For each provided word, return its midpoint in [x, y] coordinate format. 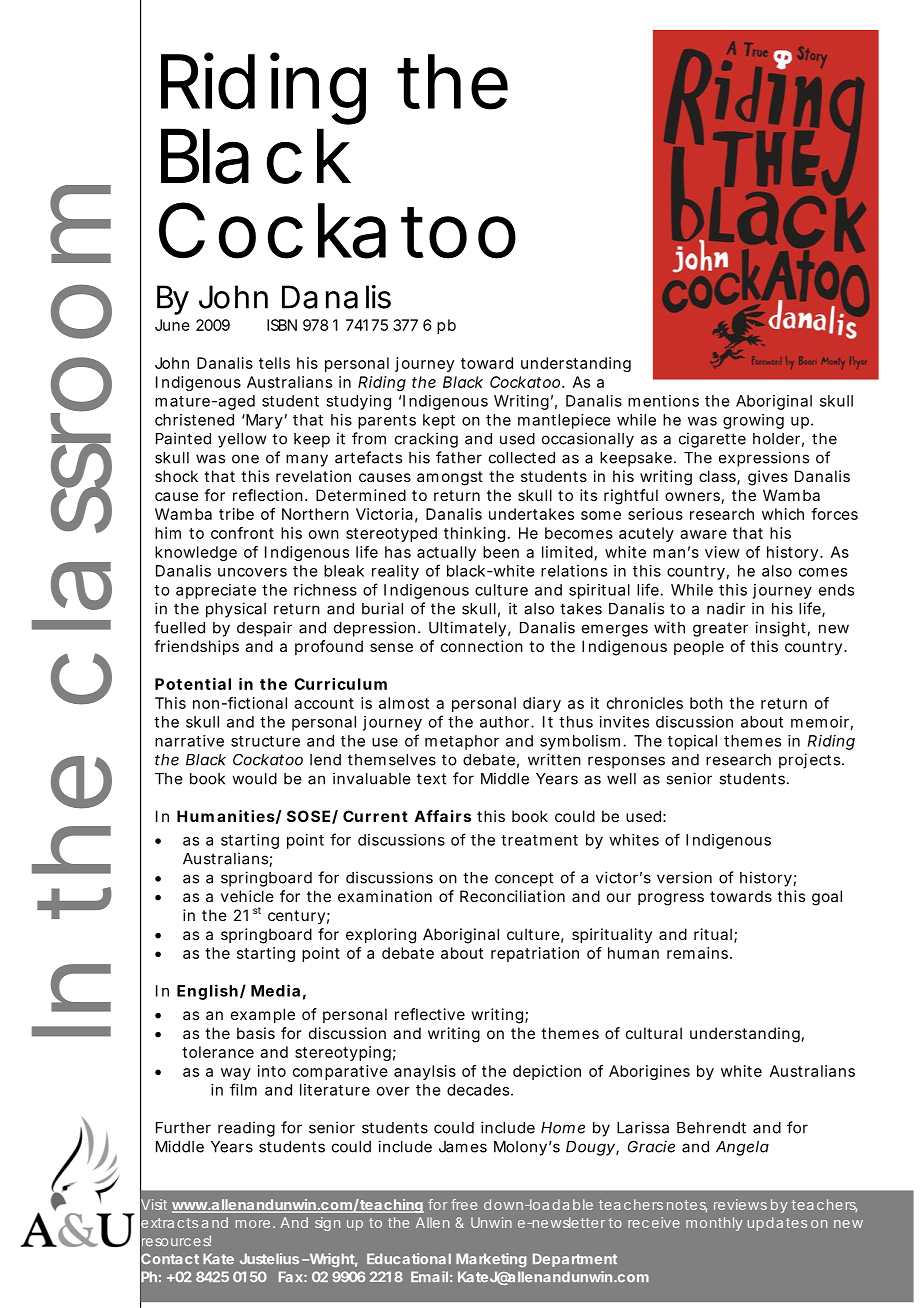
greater [720, 629]
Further [183, 1128]
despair [264, 629]
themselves [392, 760]
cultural [654, 1033]
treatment [539, 840]
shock [176, 476]
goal [827, 898]
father [459, 457]
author [504, 722]
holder [776, 439]
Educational [409, 1258]
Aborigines [649, 1072]
